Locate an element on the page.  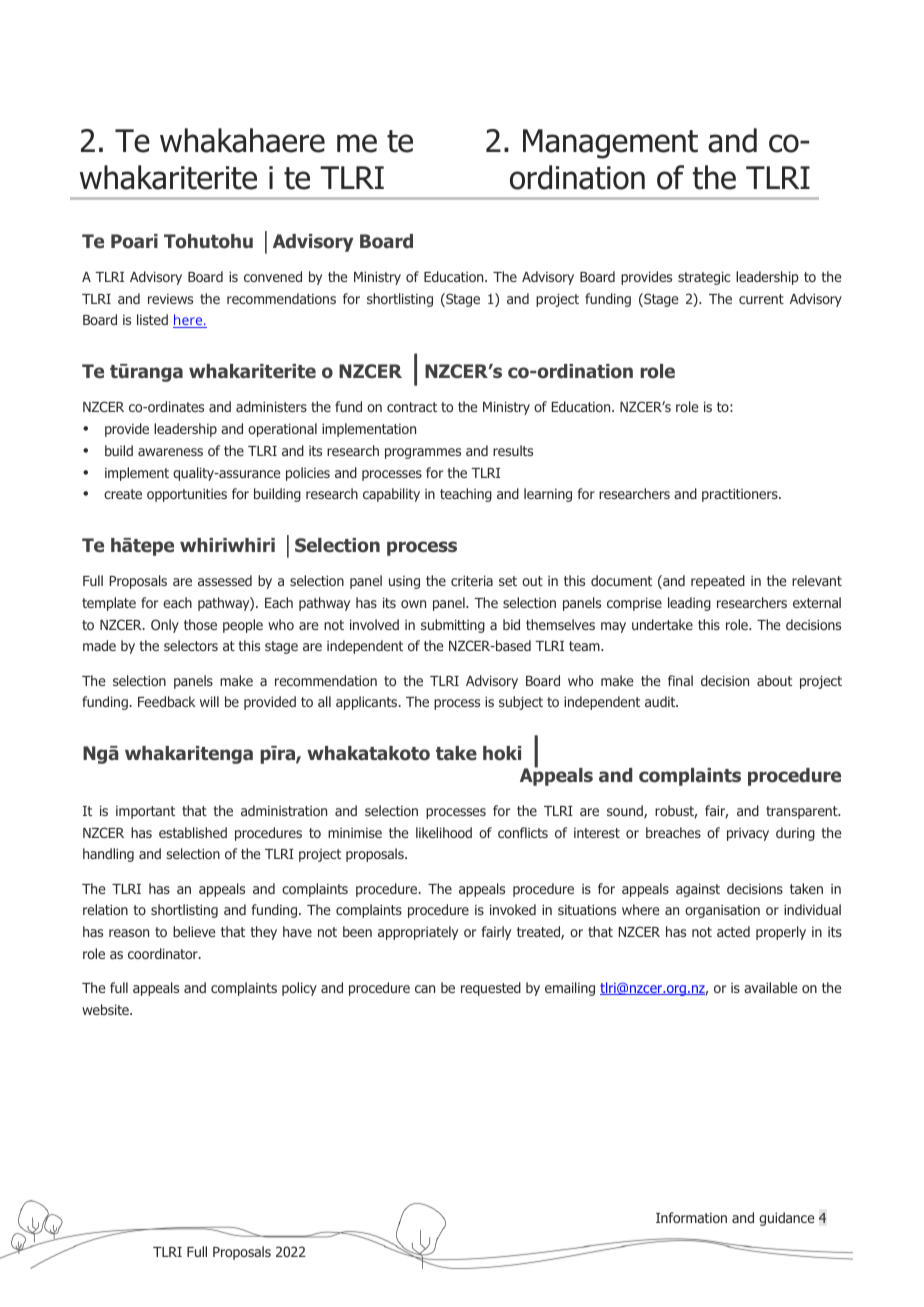
Management is located at coordinates (610, 144).
